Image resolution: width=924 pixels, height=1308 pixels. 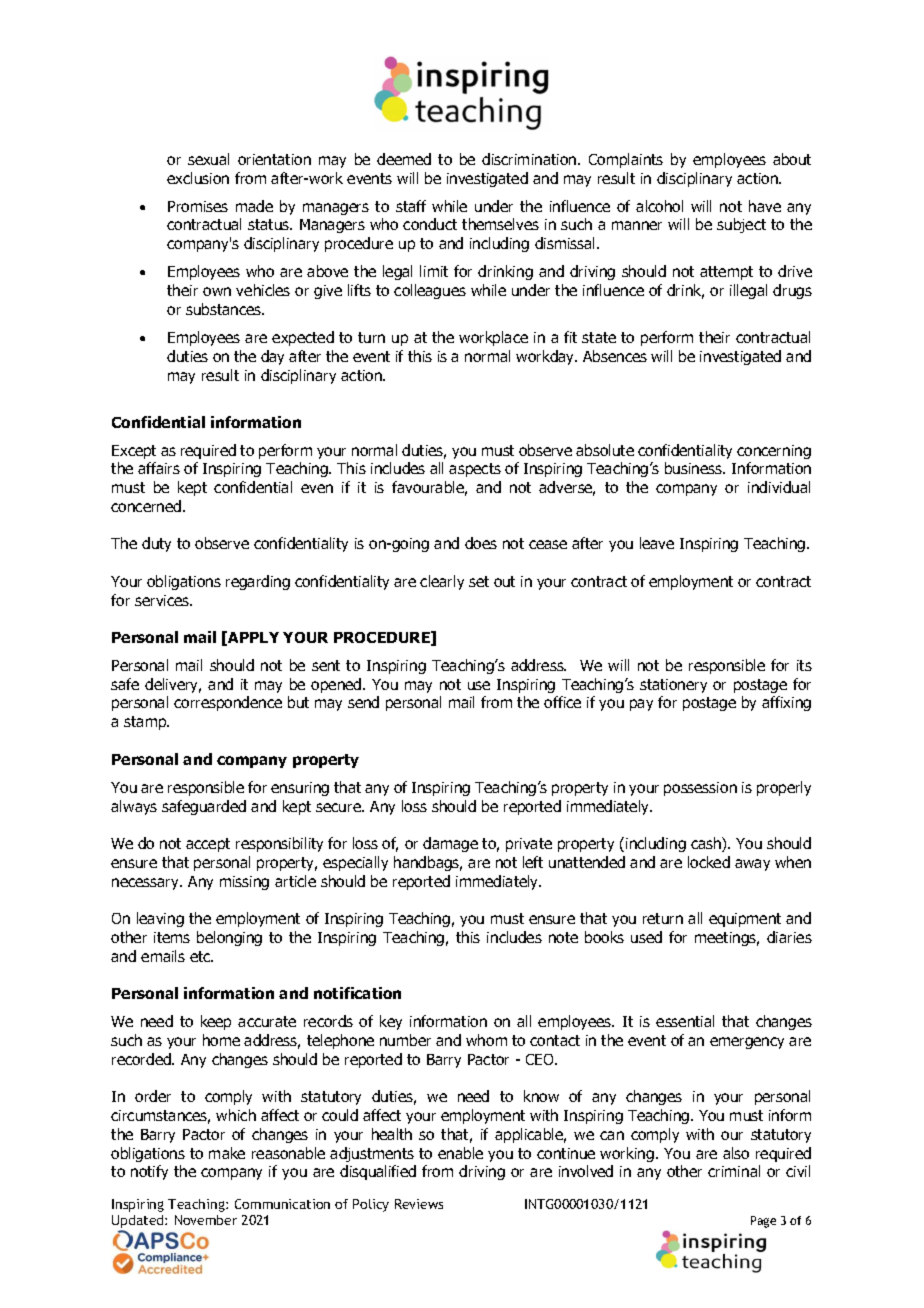 What do you see at coordinates (486, 1040) in the screenshot?
I see `whom` at bounding box center [486, 1040].
